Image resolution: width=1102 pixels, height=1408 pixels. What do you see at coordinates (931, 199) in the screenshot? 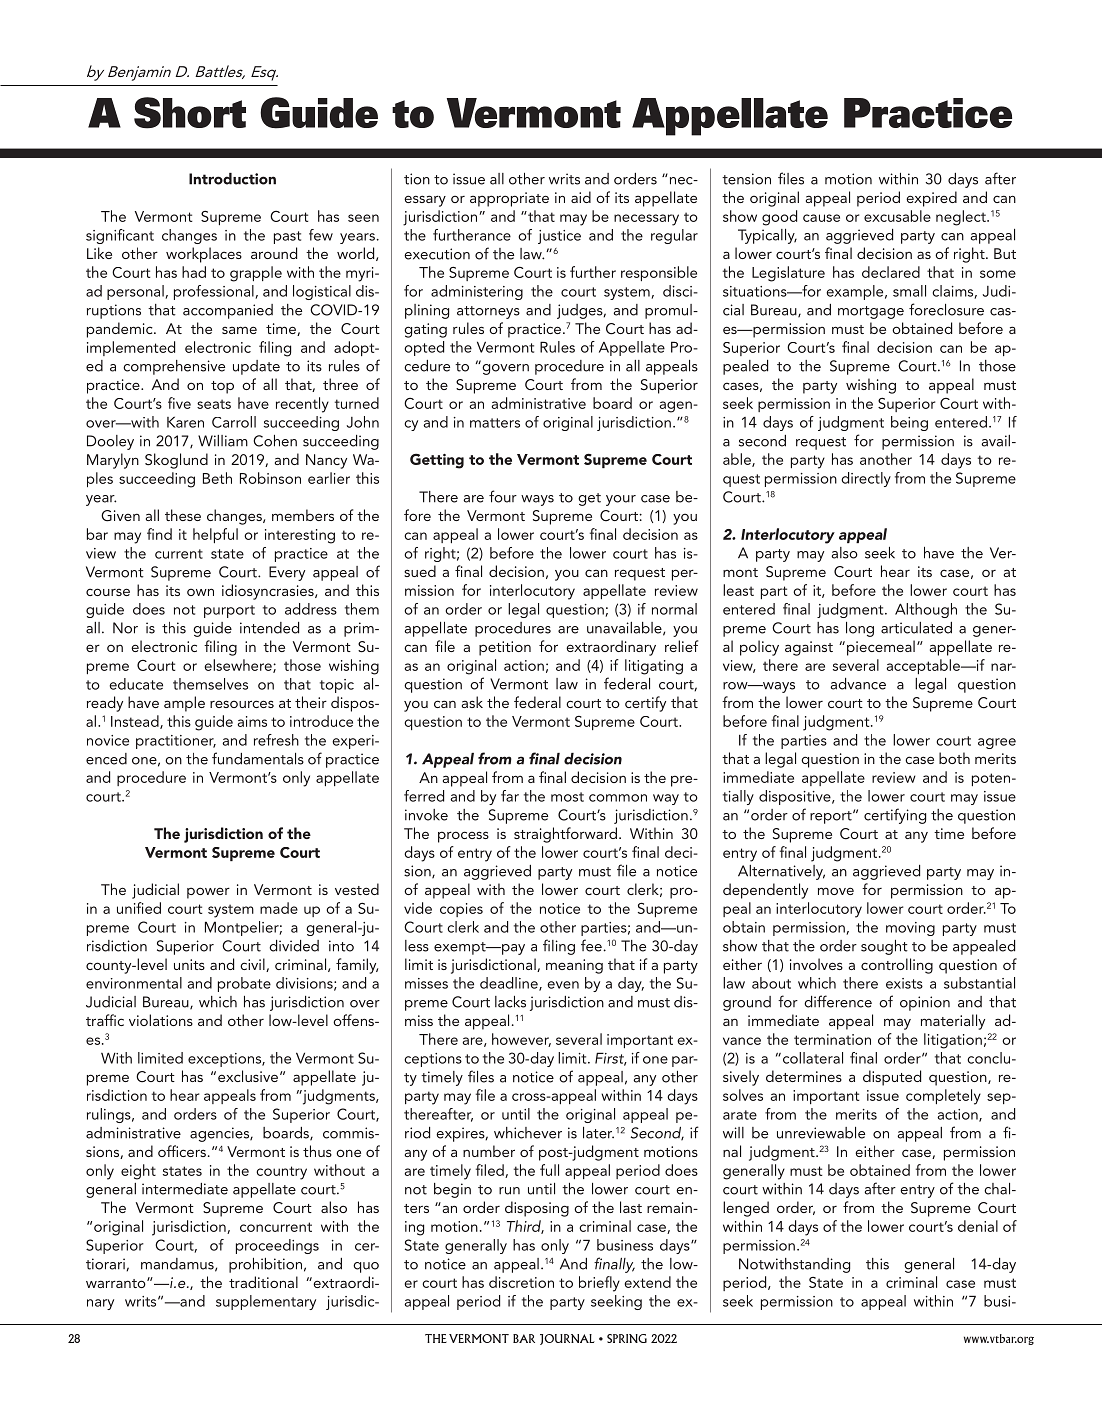
I see `expired` at bounding box center [931, 199].
